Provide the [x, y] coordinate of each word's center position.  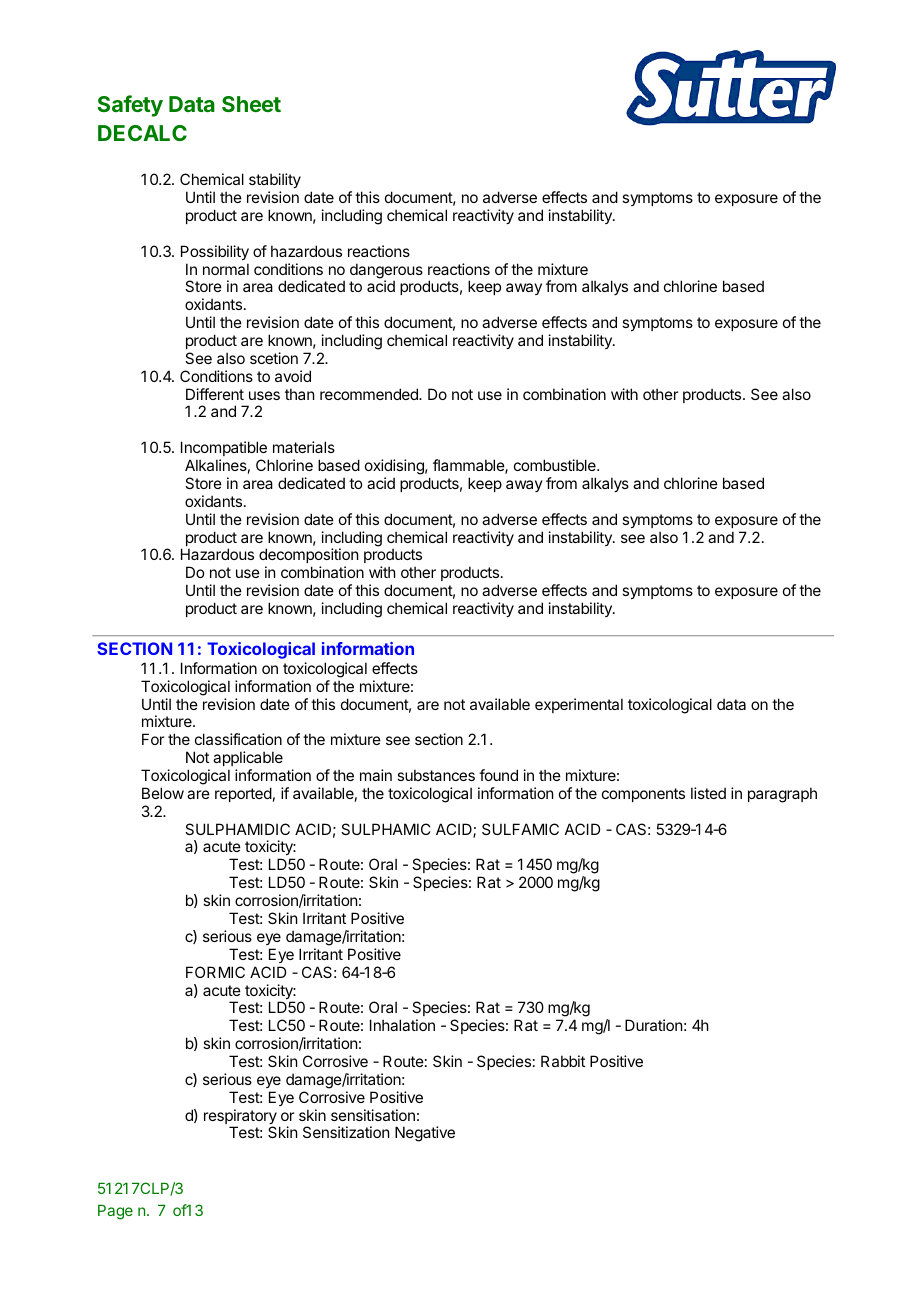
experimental [579, 705]
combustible [556, 465]
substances [436, 775]
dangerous [386, 272]
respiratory [240, 1118]
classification [238, 739]
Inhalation [402, 1025]
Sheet [251, 104]
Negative [425, 1134]
